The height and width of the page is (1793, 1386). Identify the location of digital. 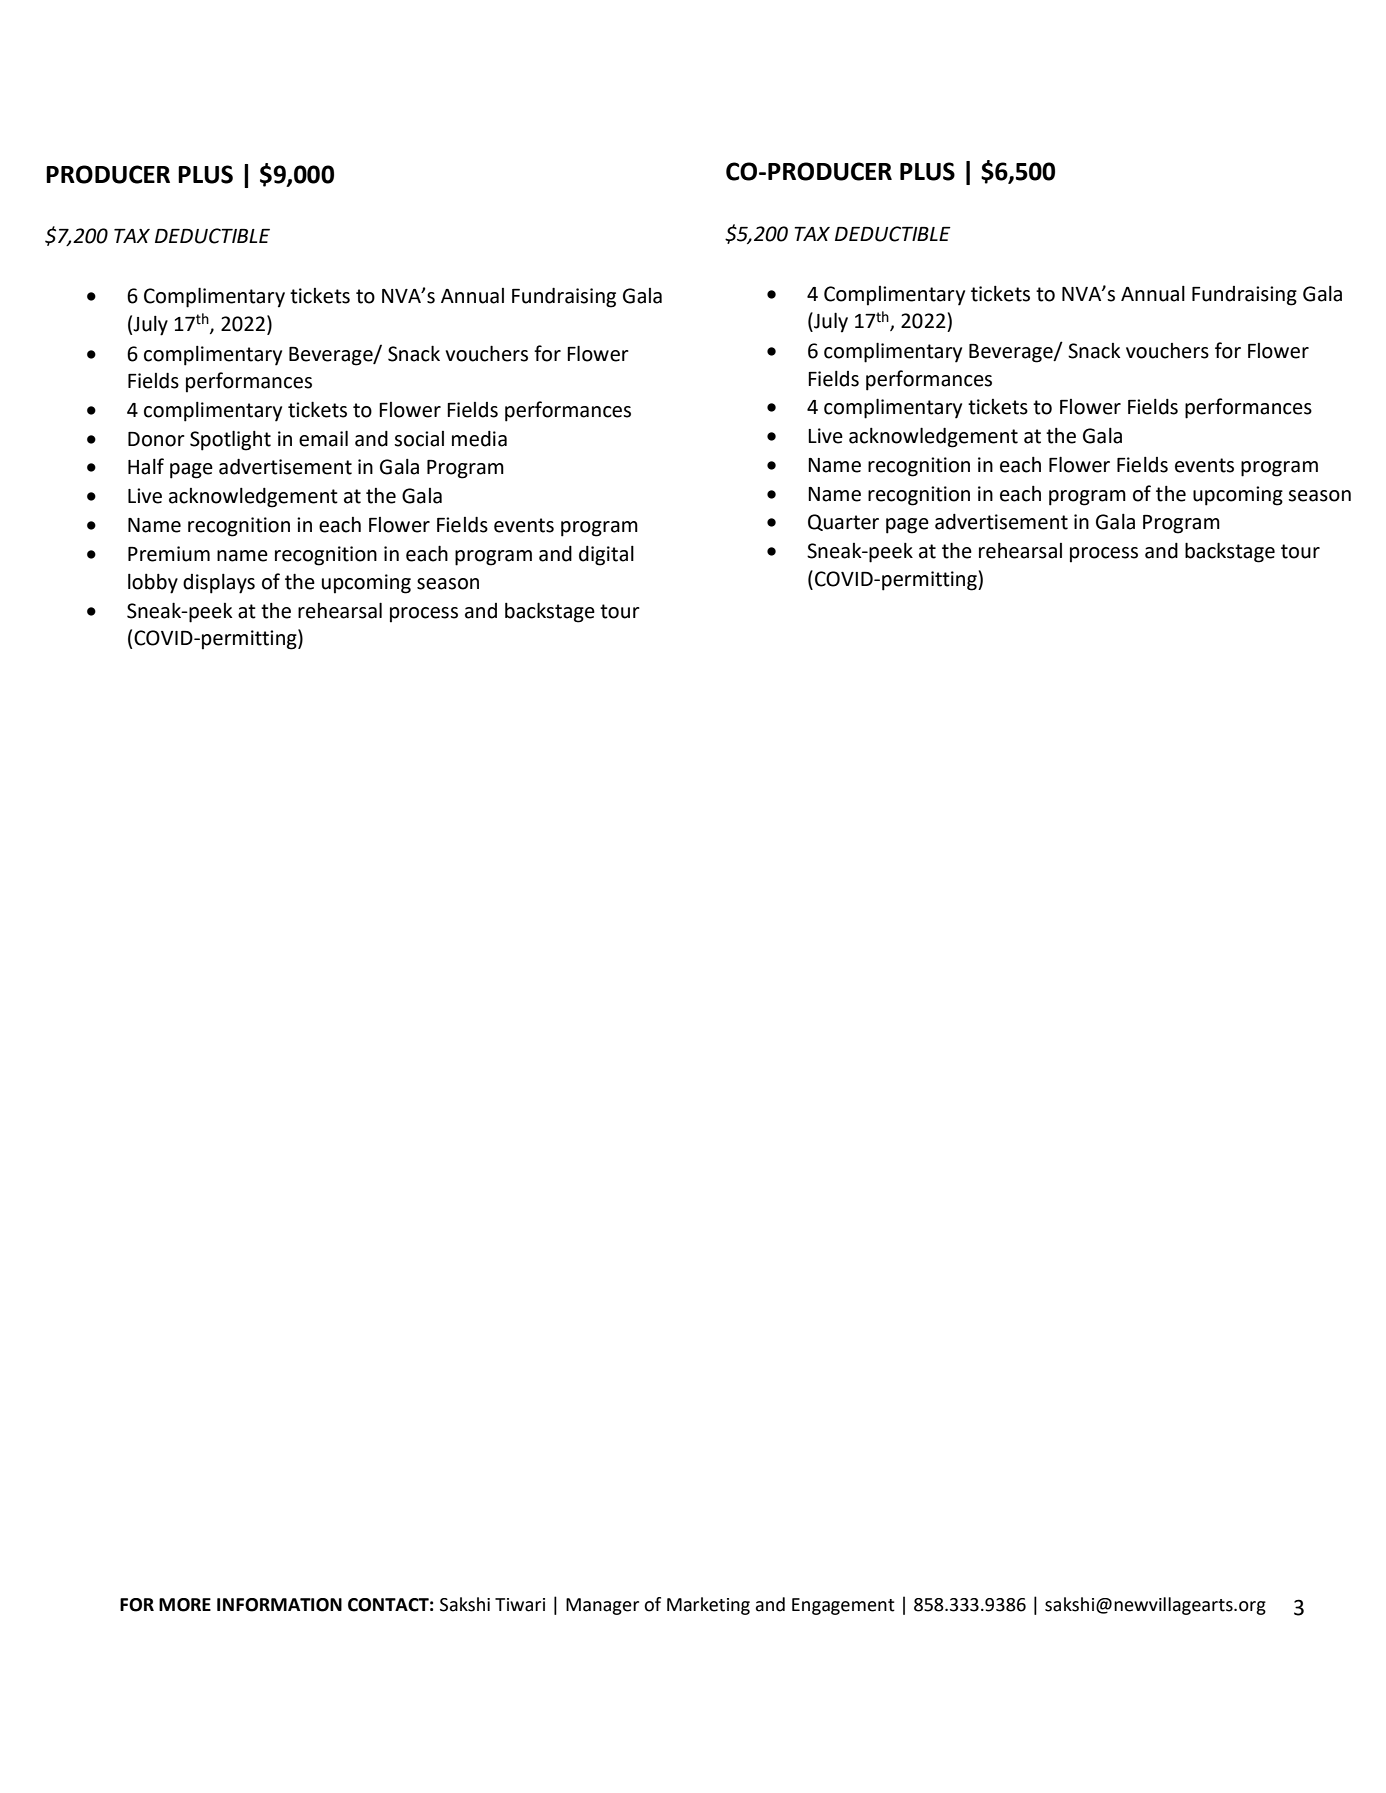
(606, 556).
